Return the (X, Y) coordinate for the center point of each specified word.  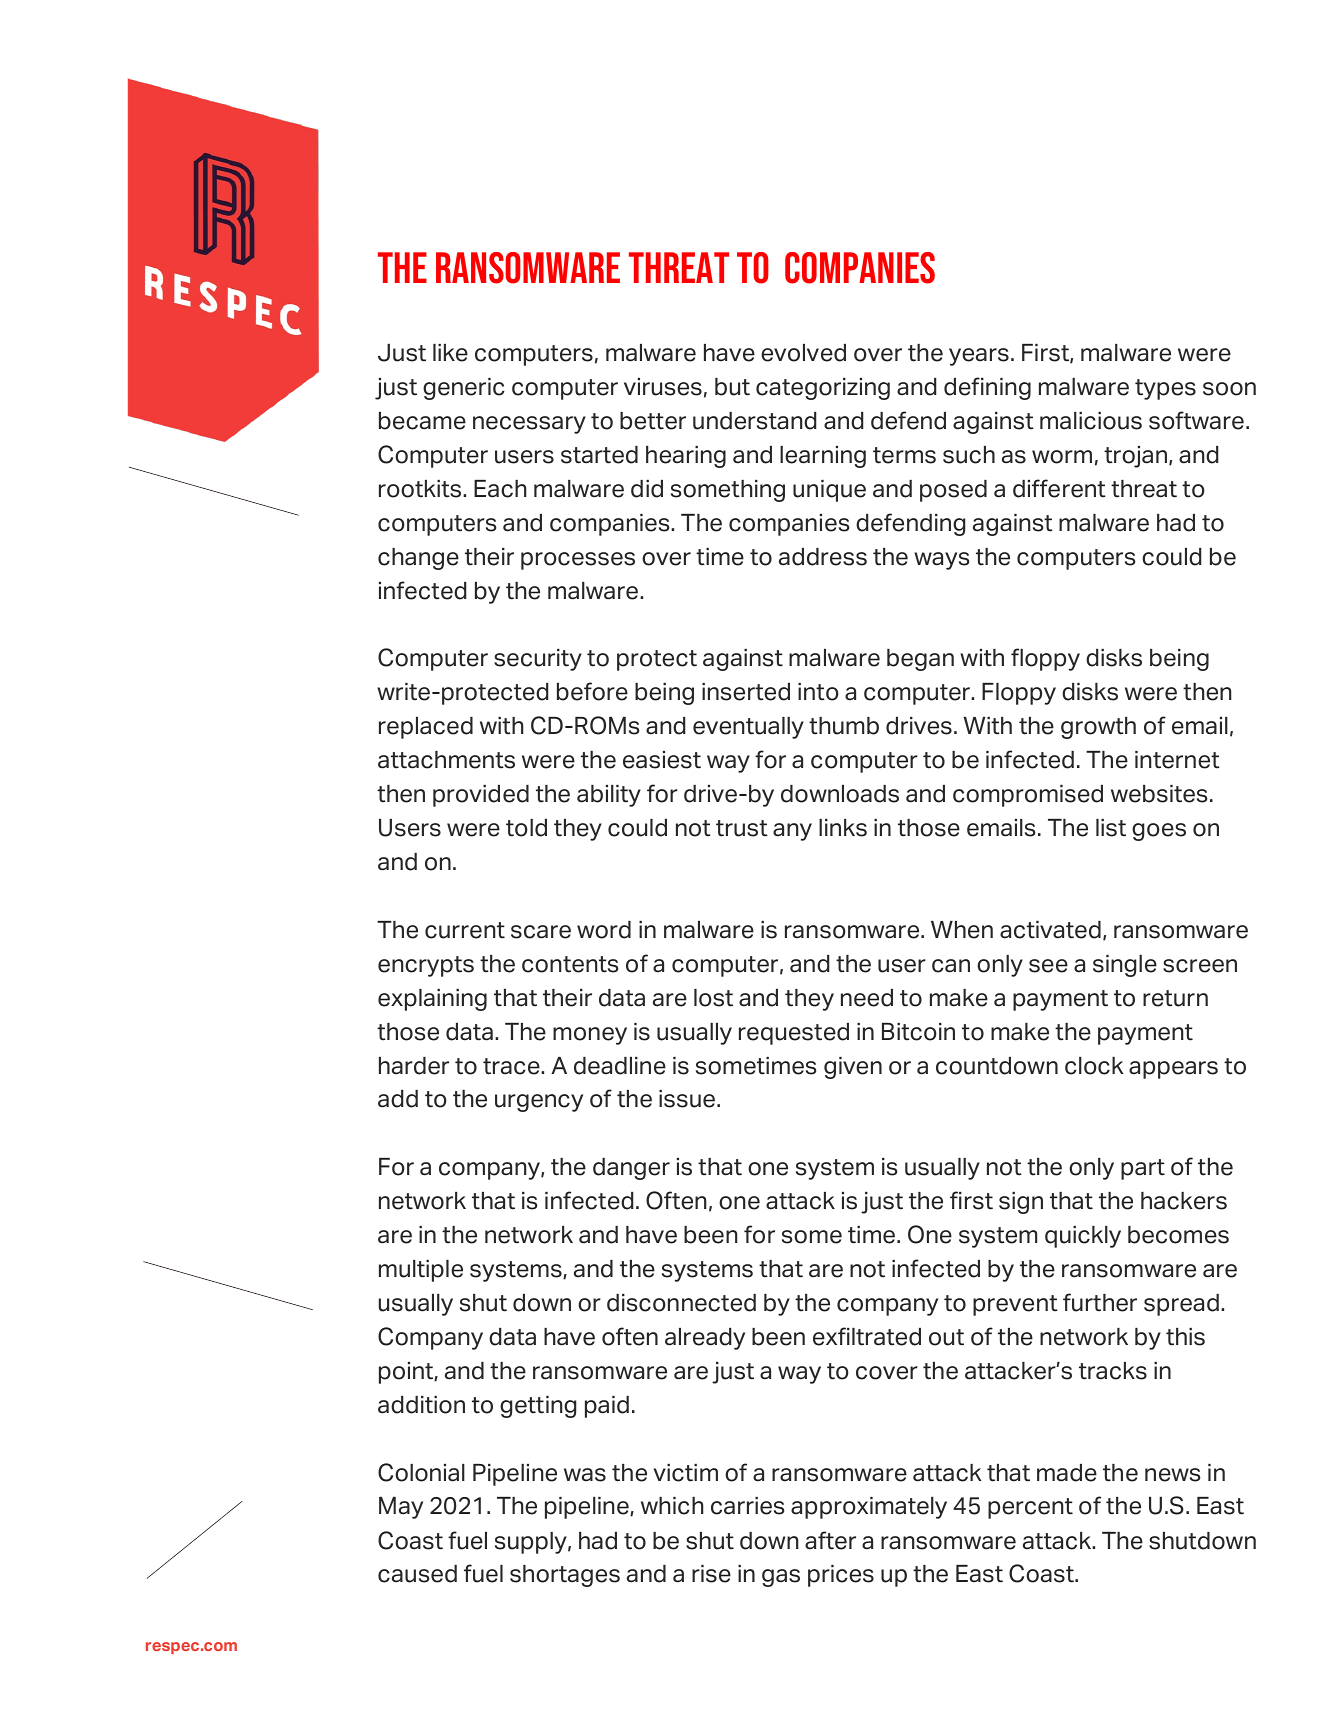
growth (1098, 728)
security (538, 660)
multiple (421, 1271)
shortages (565, 1576)
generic (464, 389)
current (465, 930)
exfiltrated (867, 1336)
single (1125, 966)
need (867, 998)
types (1165, 389)
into (818, 692)
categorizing (823, 389)
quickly (1083, 1237)
